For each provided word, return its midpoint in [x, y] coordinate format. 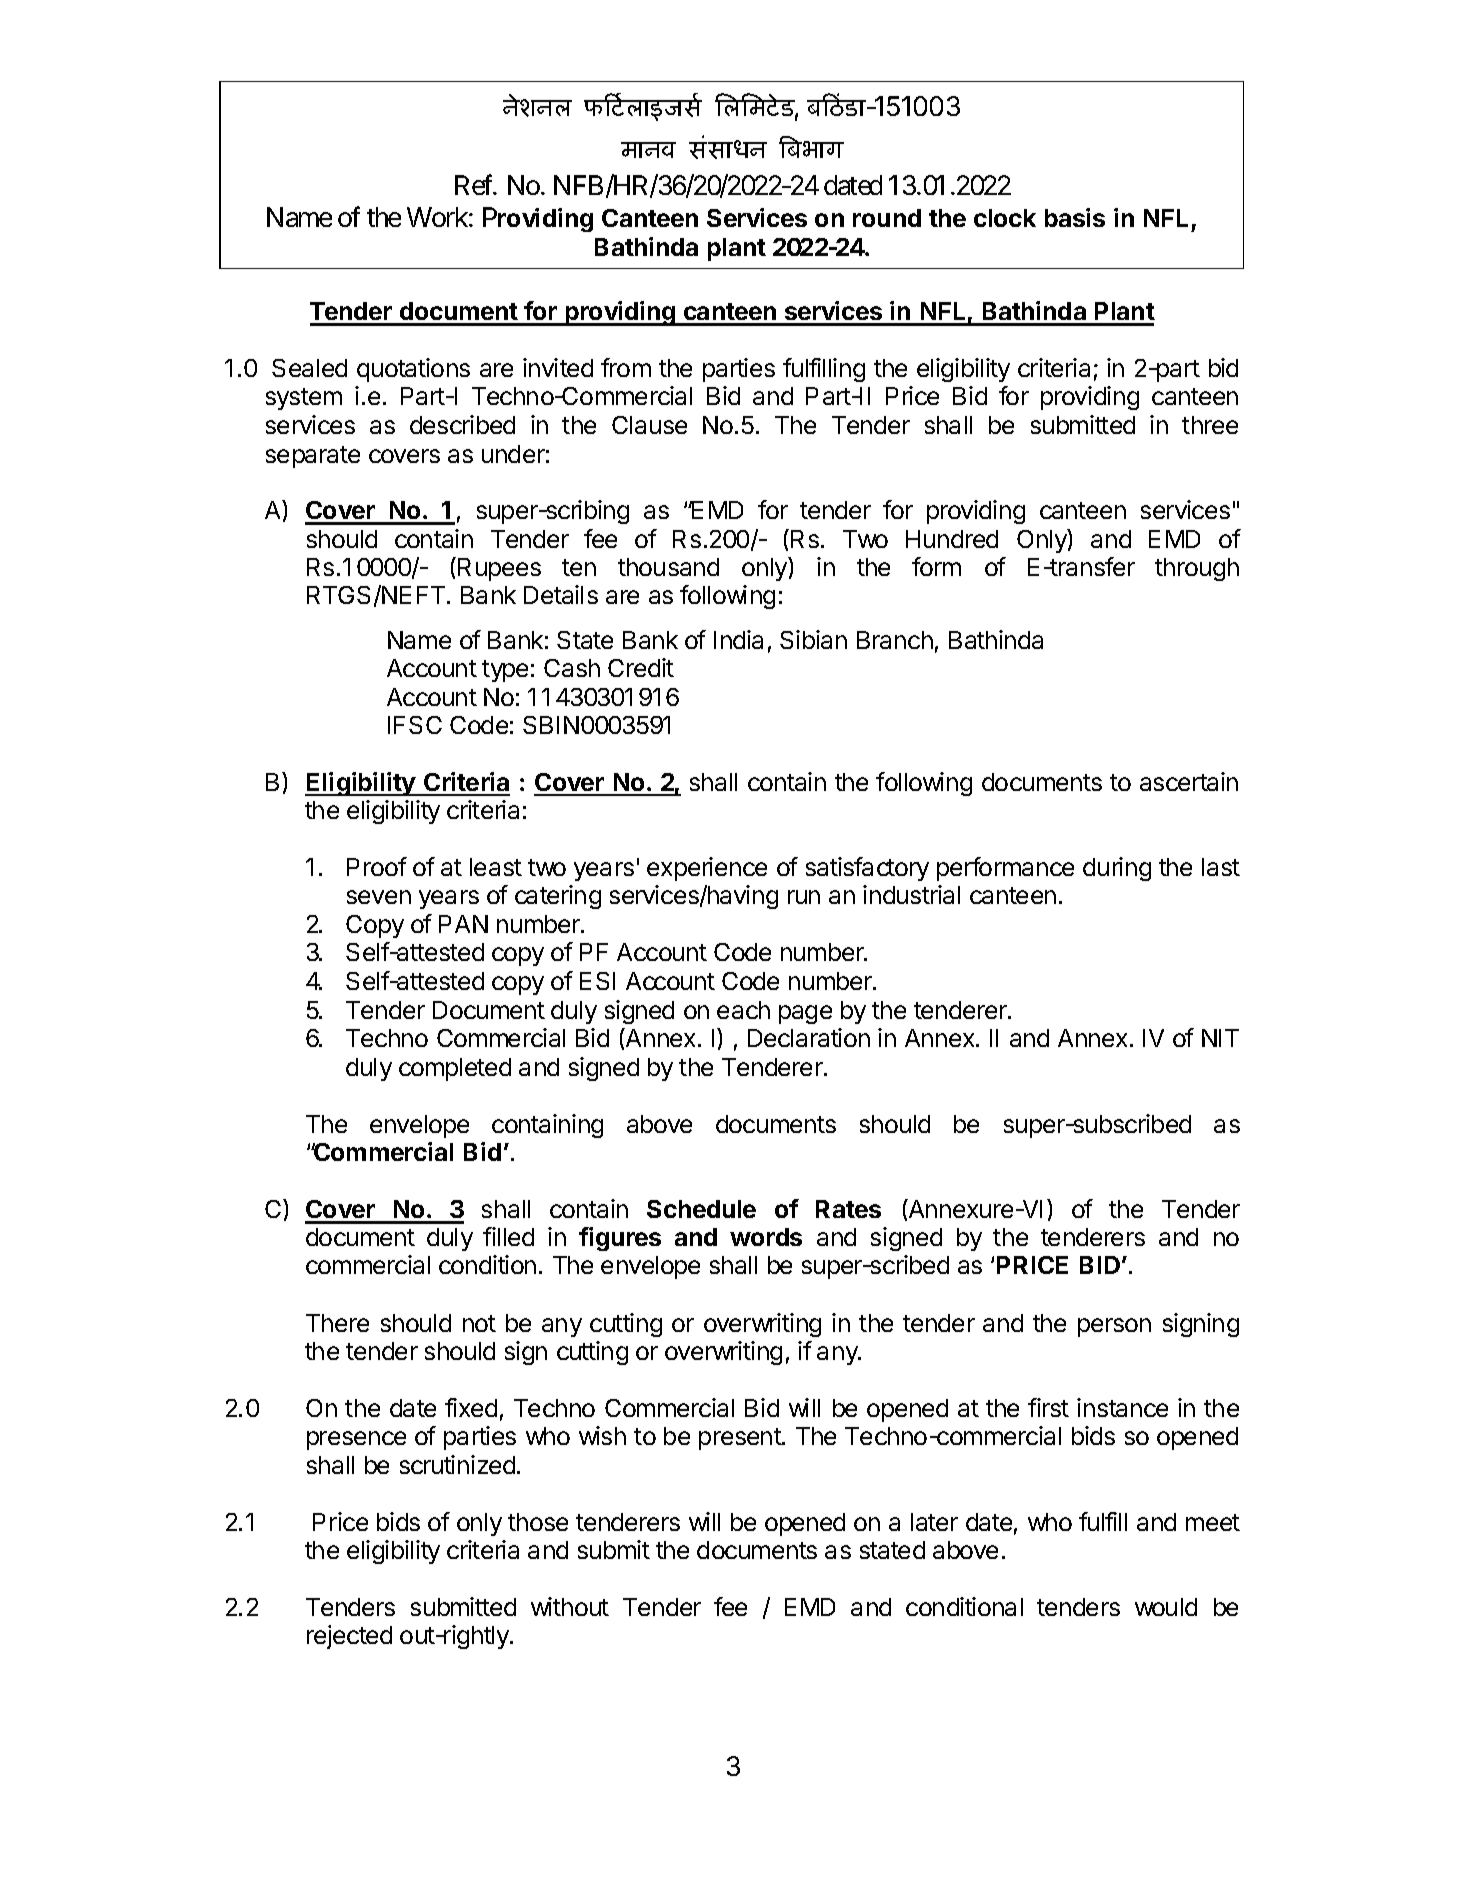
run [804, 897]
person [1114, 1327]
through [1197, 569]
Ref [475, 185]
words [766, 1237]
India [738, 639]
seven [379, 897]
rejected [349, 1637]
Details [561, 594]
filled [508, 1236]
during [1117, 869]
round [887, 218]
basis [1075, 217]
